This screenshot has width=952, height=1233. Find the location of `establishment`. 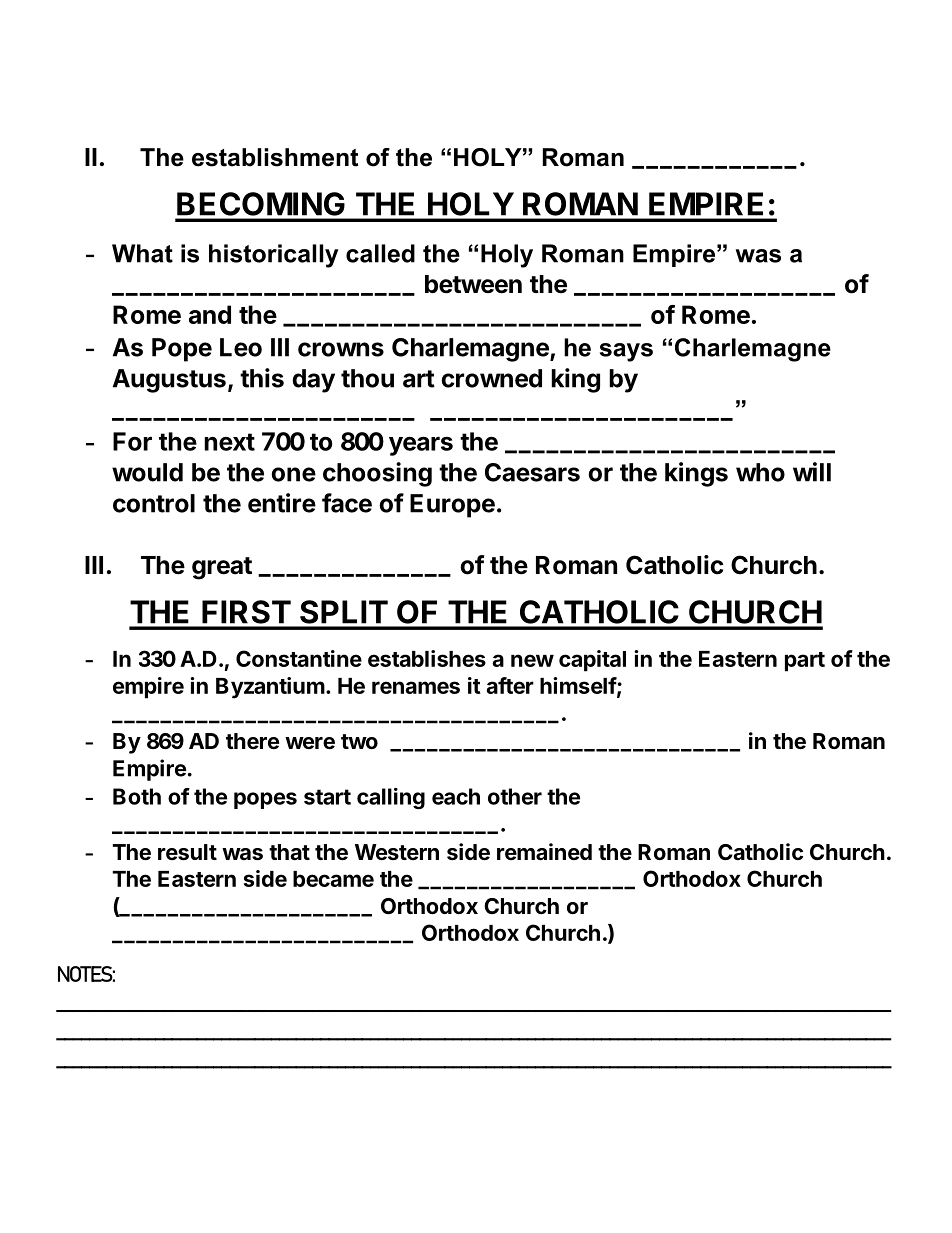

establishment is located at coordinates (275, 157).
